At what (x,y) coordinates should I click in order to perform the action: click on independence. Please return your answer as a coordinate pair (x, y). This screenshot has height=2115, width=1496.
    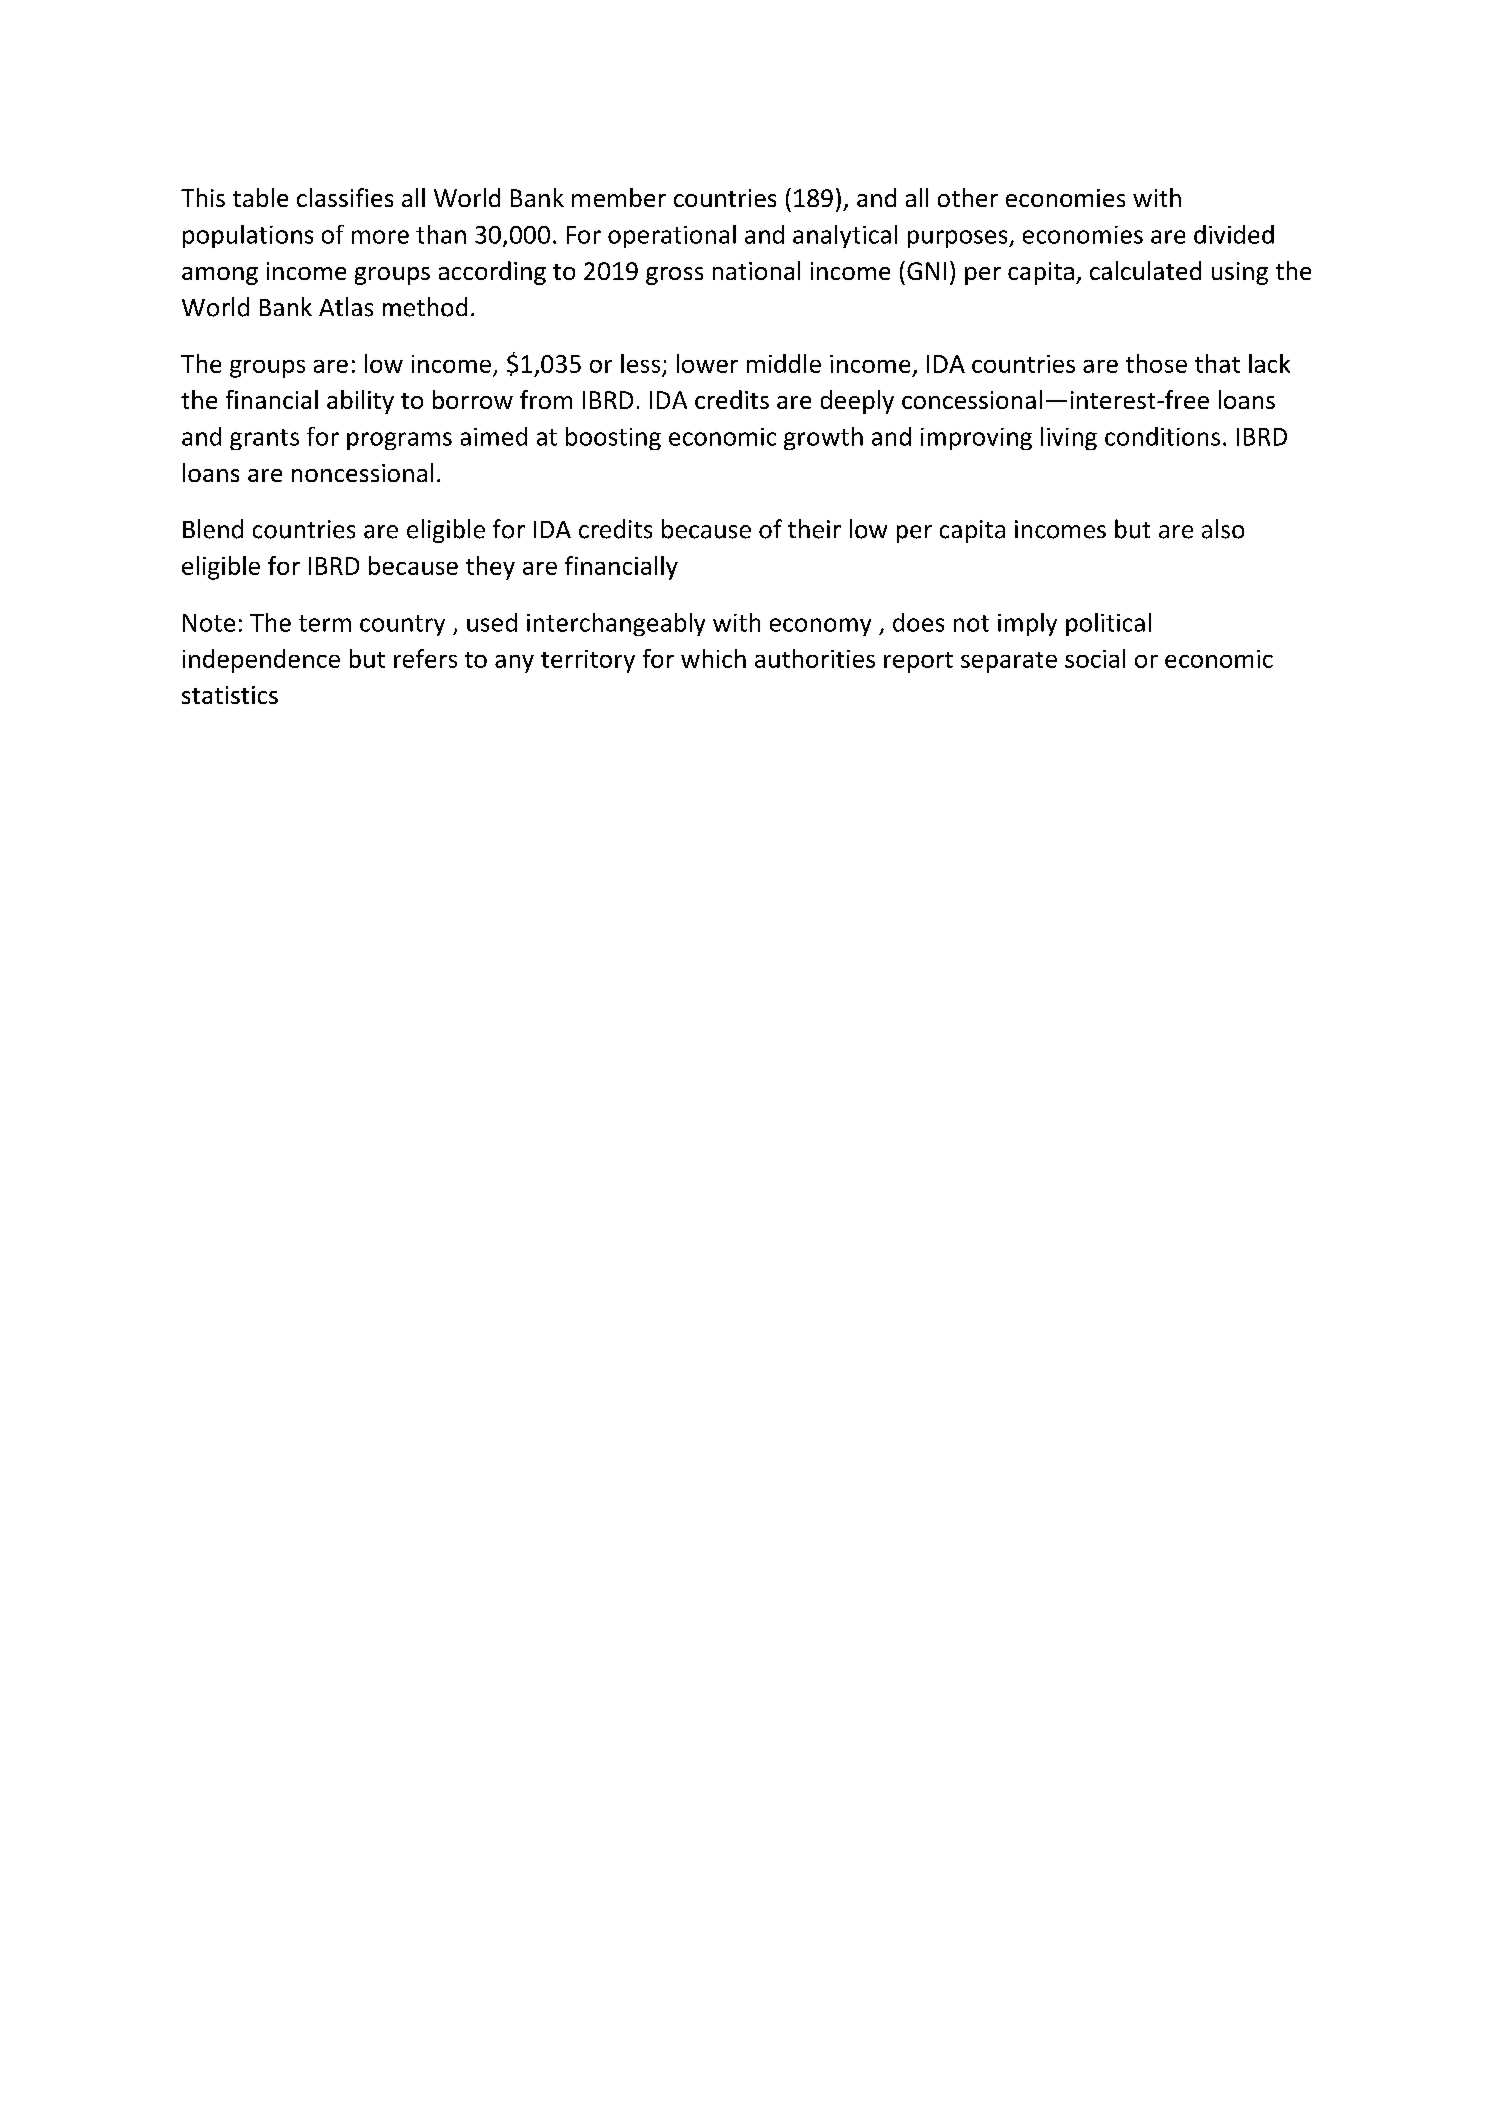
    Looking at the image, I should click on (261, 661).
